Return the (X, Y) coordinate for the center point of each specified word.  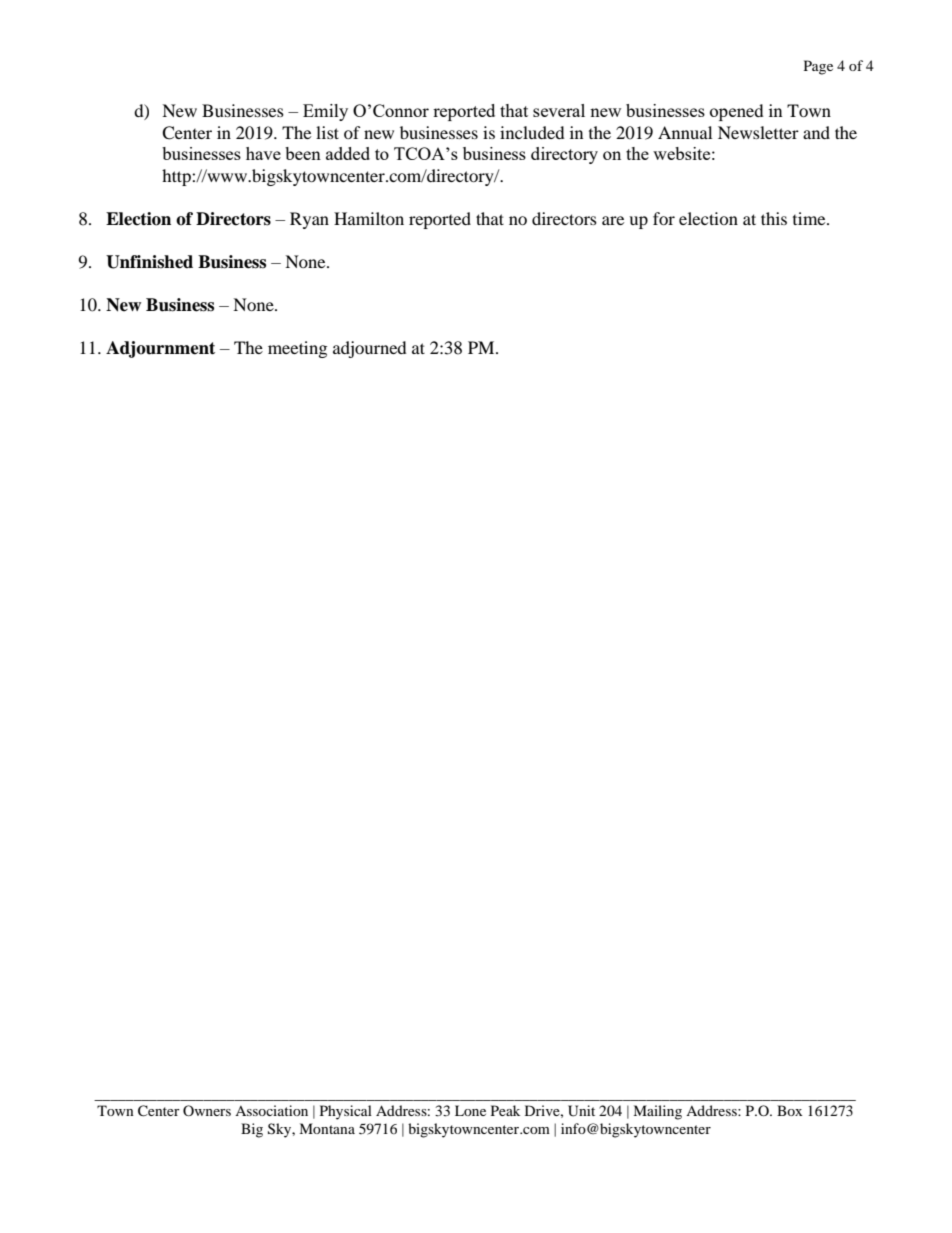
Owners (207, 1110)
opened (737, 112)
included (532, 132)
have (263, 153)
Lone (470, 1110)
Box (789, 1110)
